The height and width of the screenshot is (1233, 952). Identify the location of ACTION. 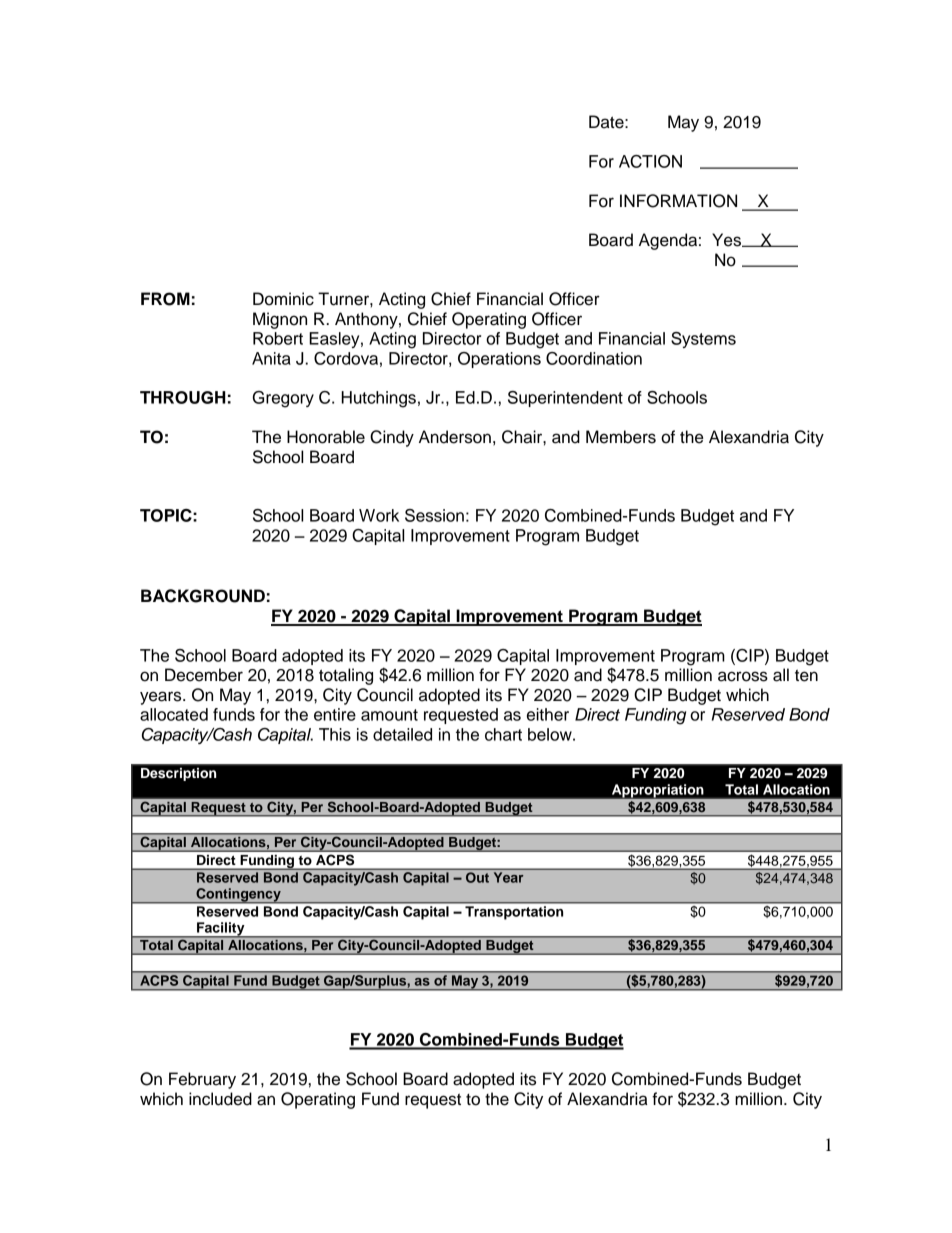
(650, 161).
